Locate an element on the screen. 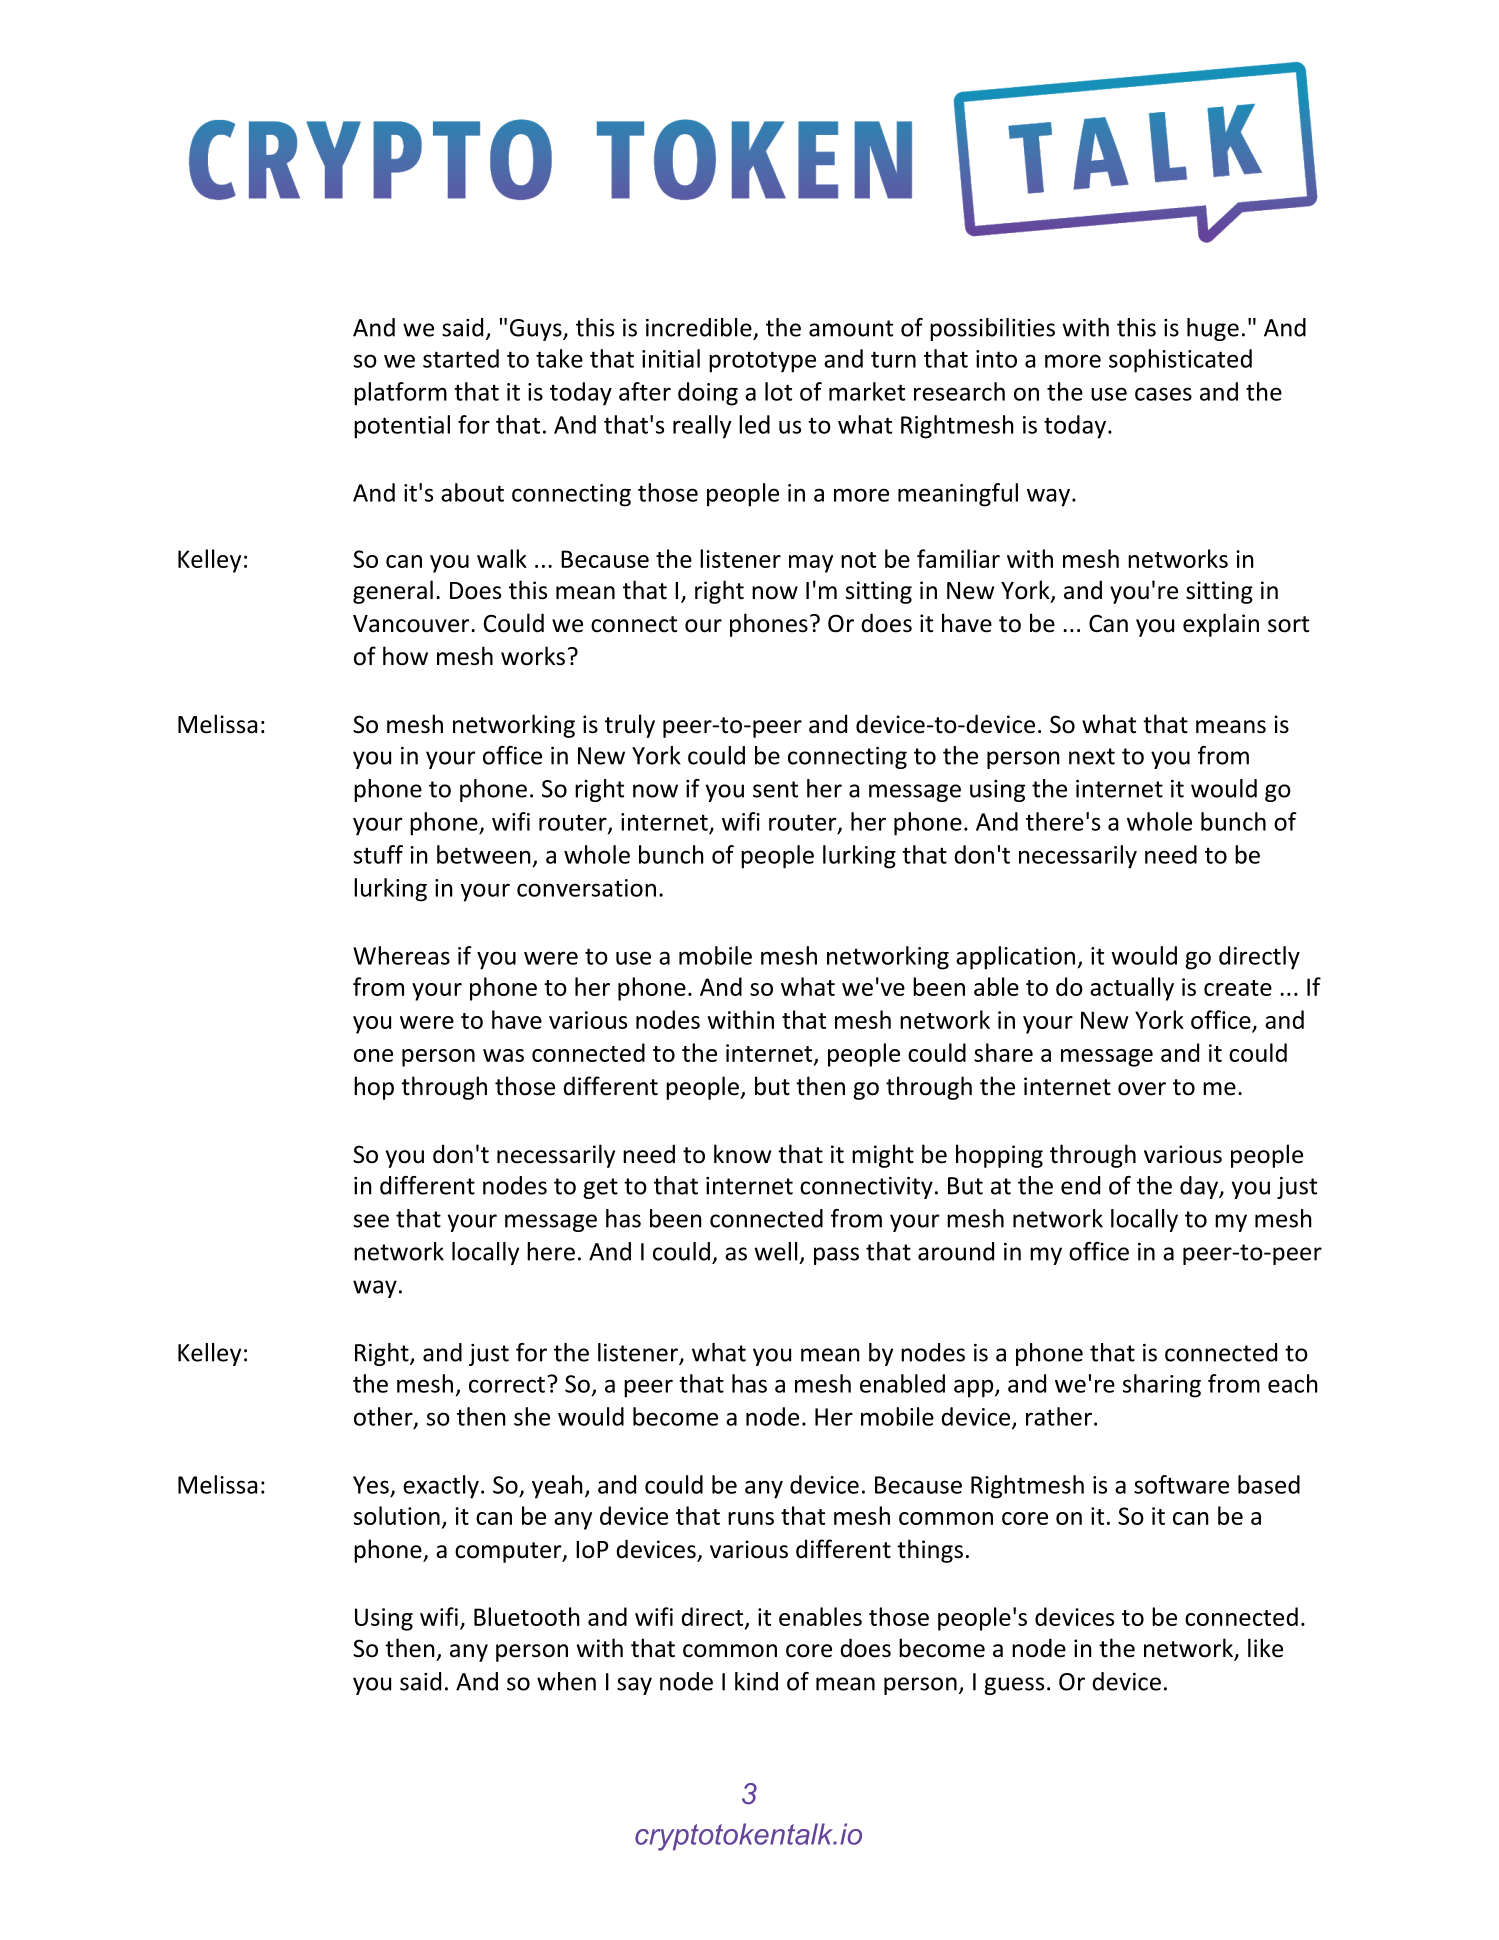  started is located at coordinates (461, 358).
